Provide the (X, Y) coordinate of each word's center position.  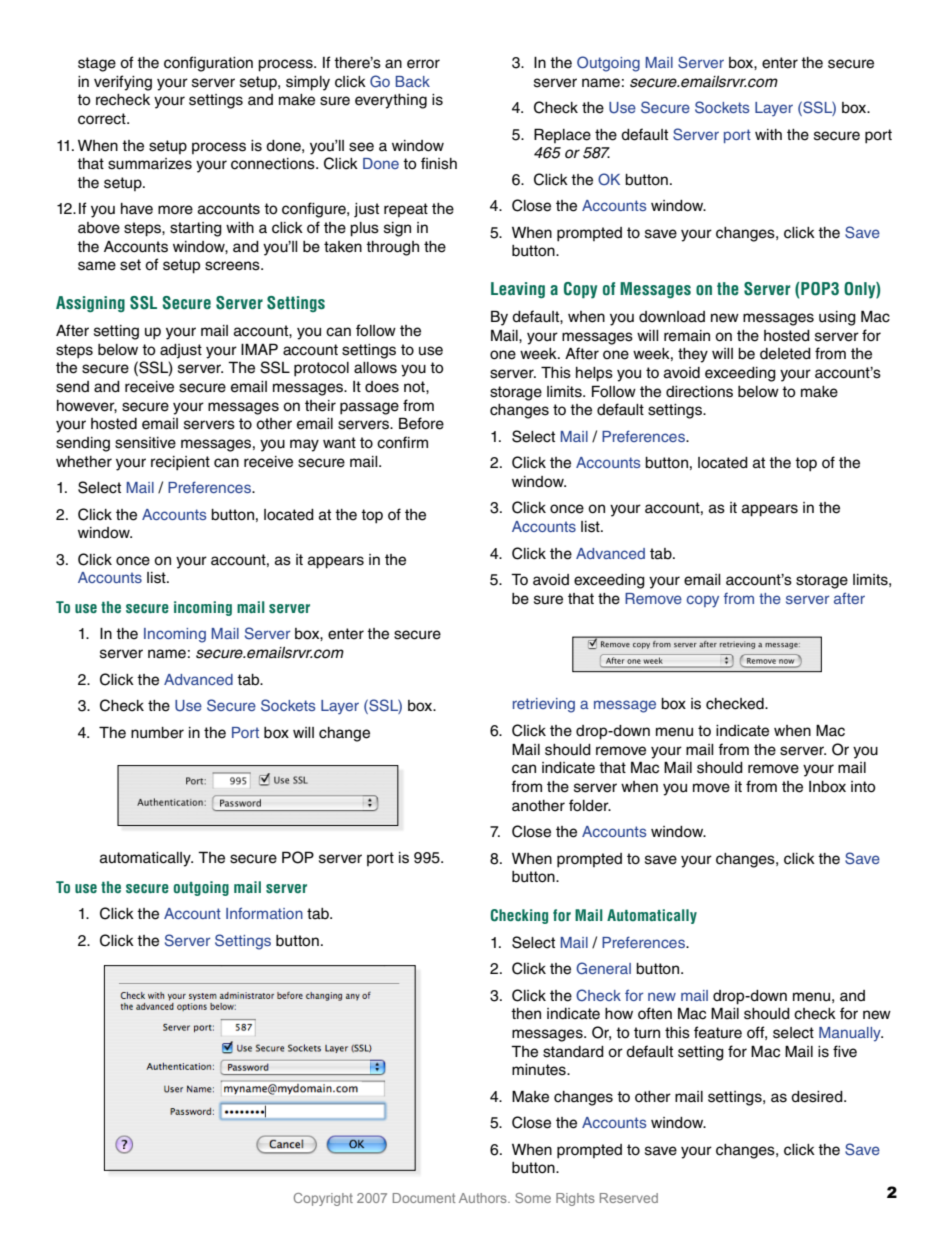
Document (424, 1198)
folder (590, 805)
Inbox (827, 787)
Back (413, 81)
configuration (208, 64)
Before (421, 423)
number (157, 733)
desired (818, 1097)
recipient (180, 463)
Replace (562, 135)
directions (699, 392)
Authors (484, 1198)
